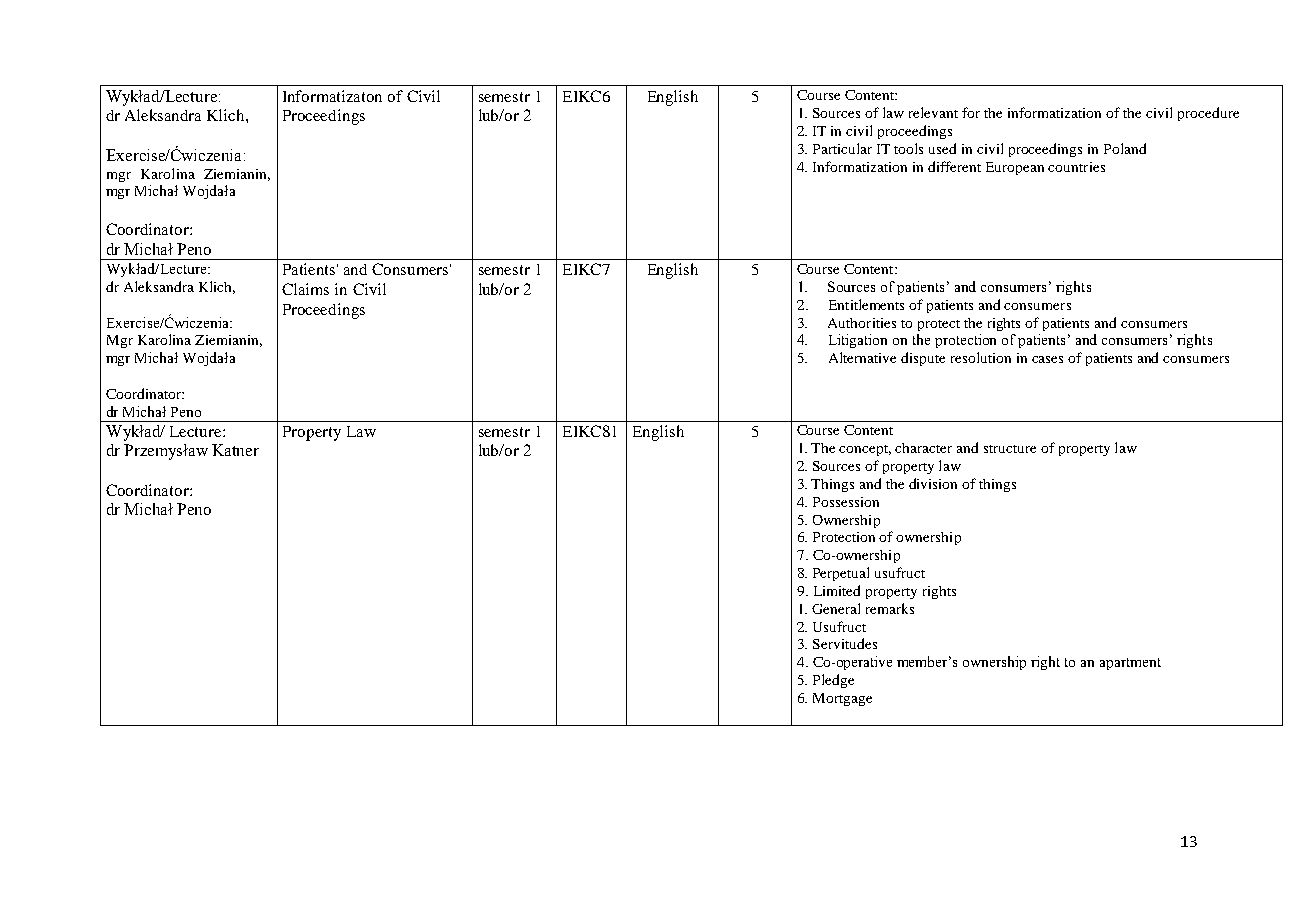 This page has width=1307, height=924. What do you see at coordinates (305, 289) in the page?
I see `Claims` at bounding box center [305, 289].
